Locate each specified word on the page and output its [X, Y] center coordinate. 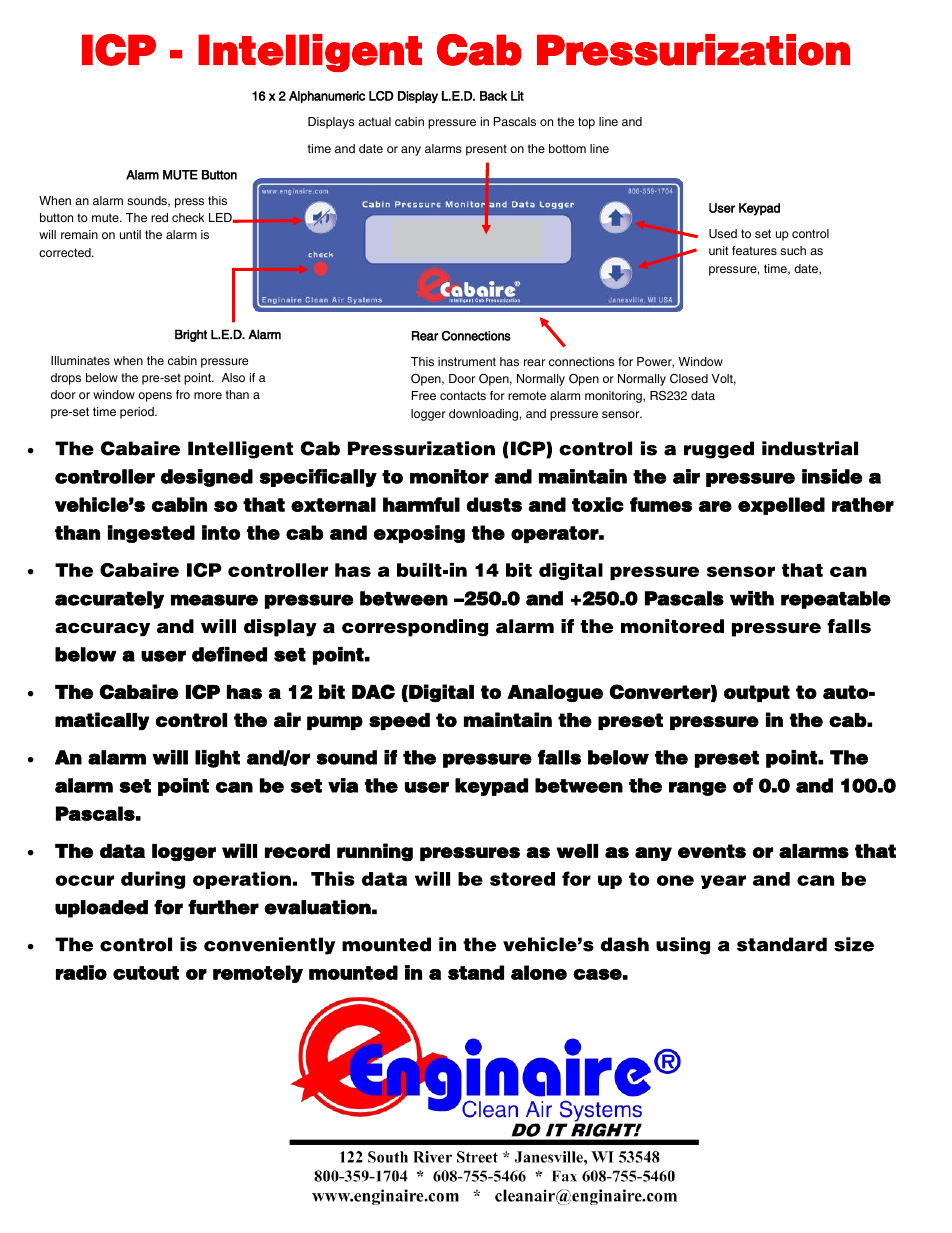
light [217, 759]
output [757, 693]
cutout [146, 973]
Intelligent [310, 53]
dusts [494, 504]
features [754, 250]
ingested [151, 534]
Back [493, 96]
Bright [191, 335]
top [586, 123]
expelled [781, 506]
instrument [467, 361]
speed [399, 721]
